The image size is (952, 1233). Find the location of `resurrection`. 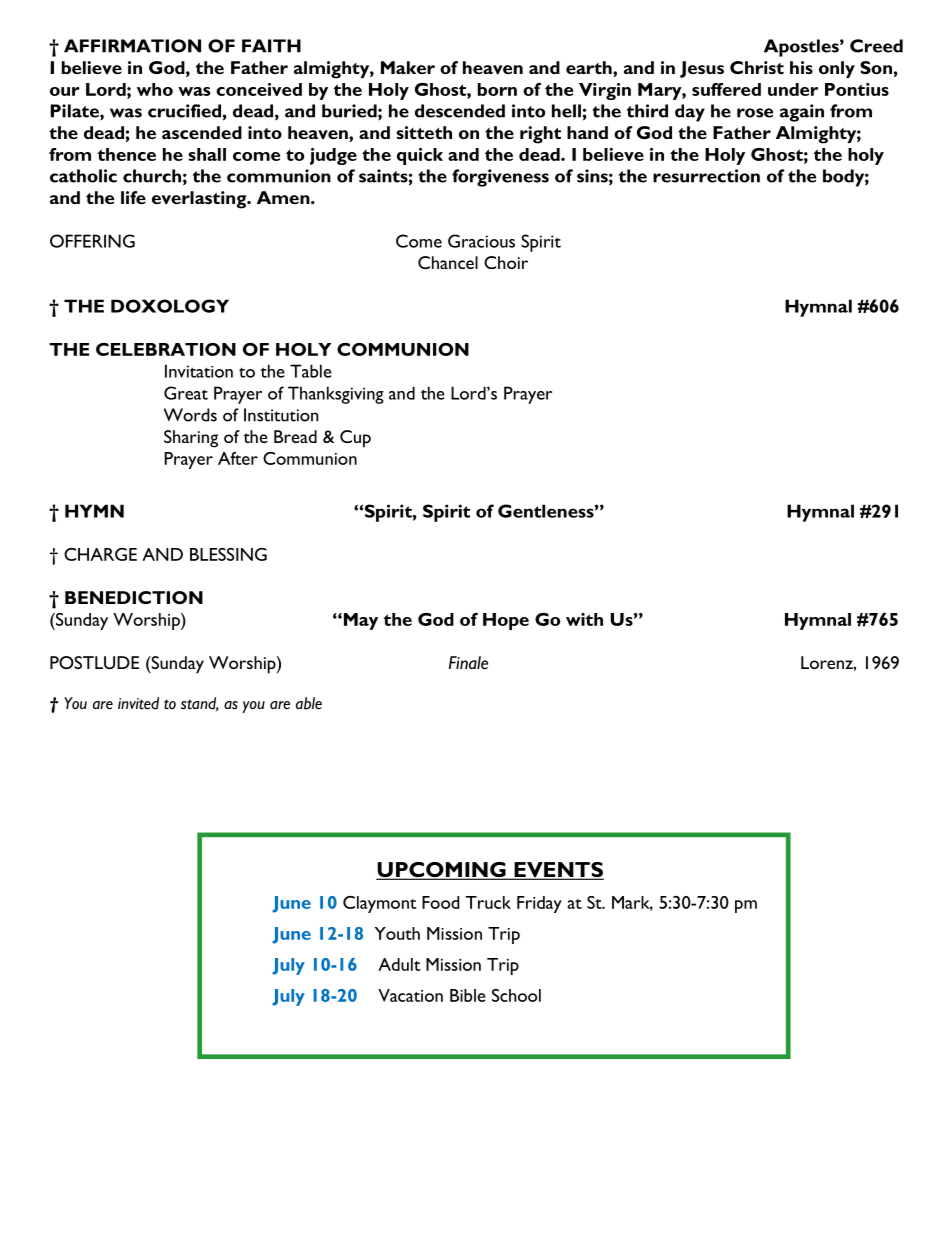

resurrection is located at coordinates (706, 176).
